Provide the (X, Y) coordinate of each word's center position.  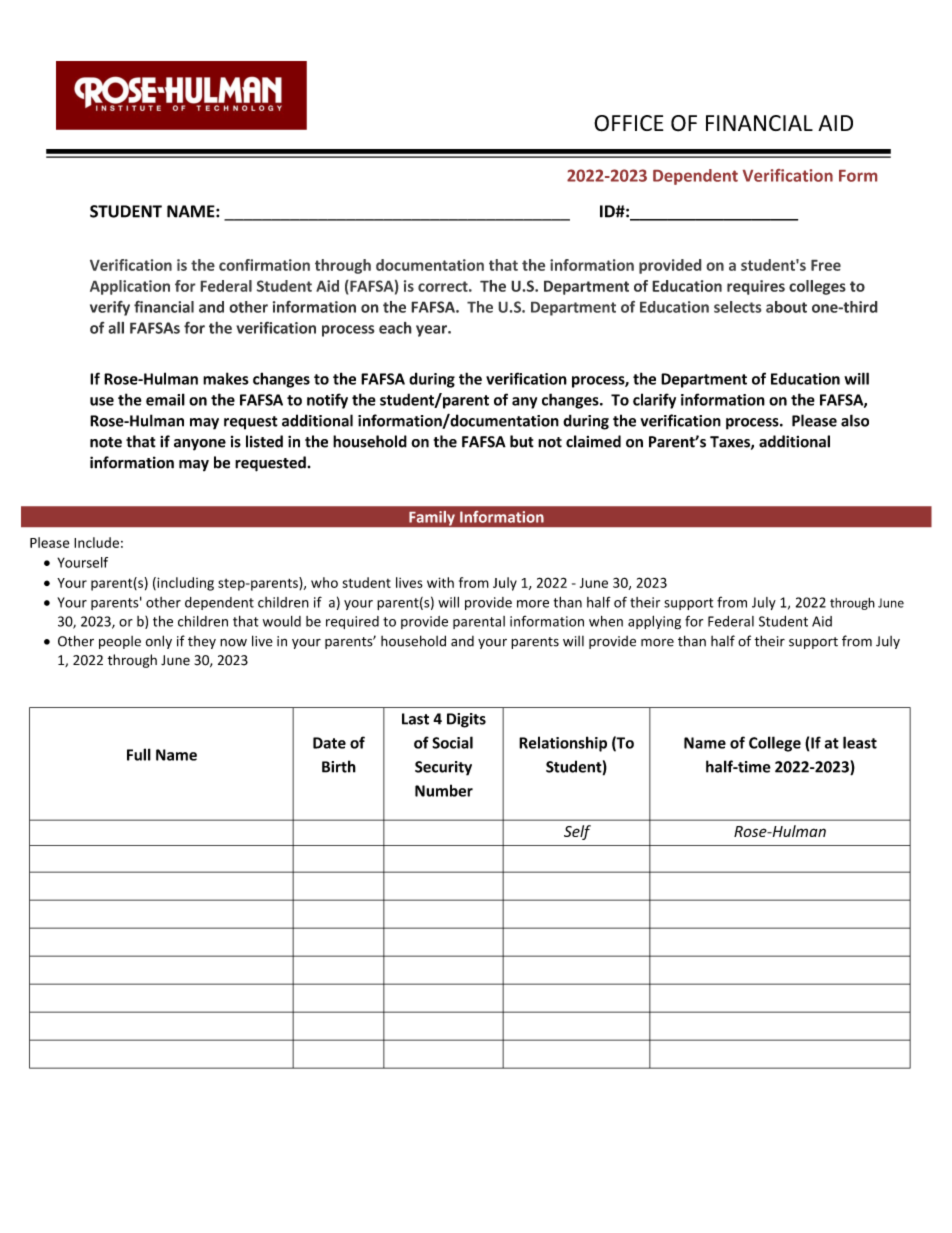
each (395, 328)
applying (654, 622)
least (860, 742)
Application (130, 287)
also (855, 420)
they (202, 642)
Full (139, 754)
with (440, 582)
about (786, 307)
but (522, 441)
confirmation (264, 265)
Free (826, 265)
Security (443, 768)
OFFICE (628, 123)
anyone (200, 445)
